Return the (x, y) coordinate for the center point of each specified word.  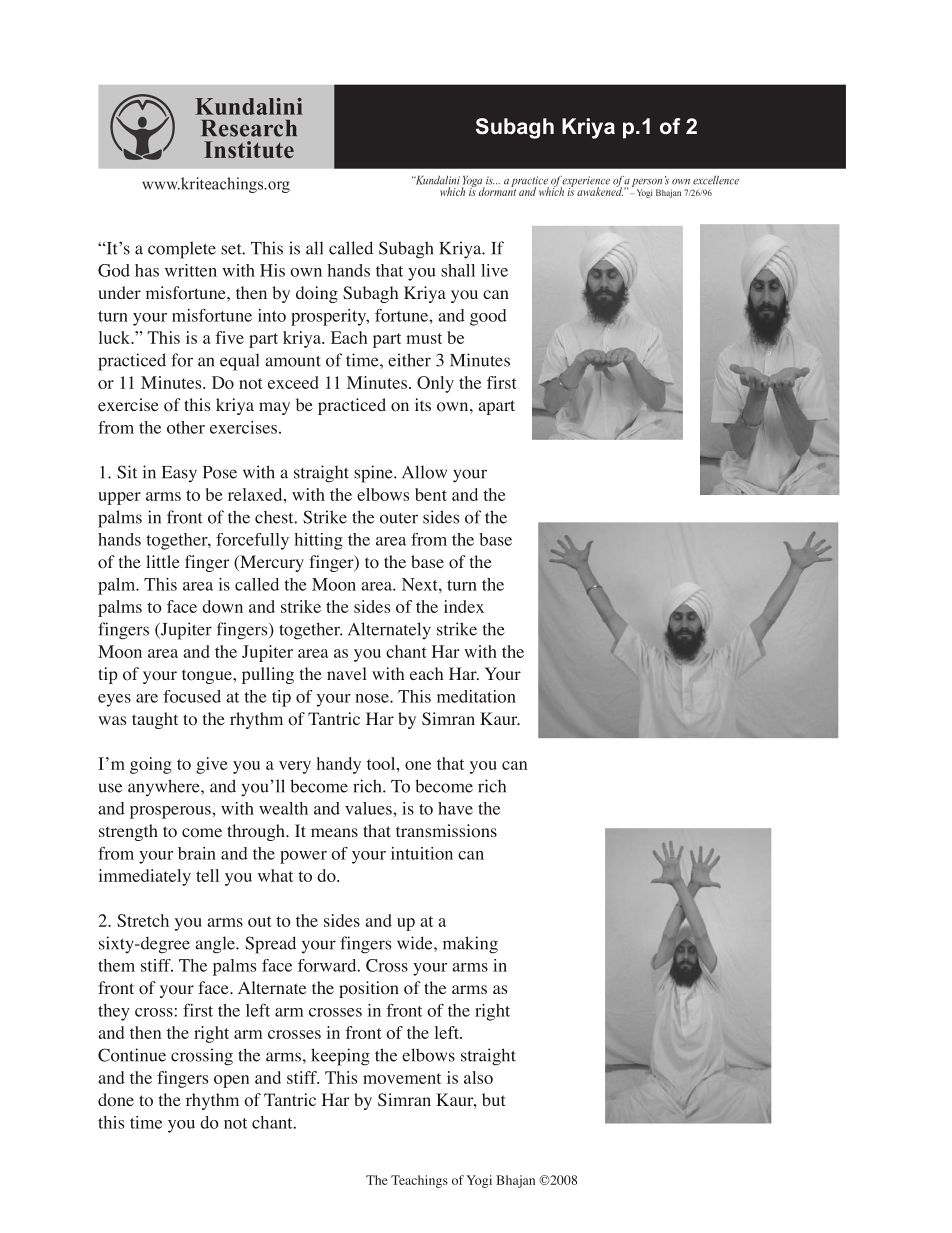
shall (458, 270)
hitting (319, 541)
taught (155, 720)
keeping (340, 1057)
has (147, 270)
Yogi (479, 1181)
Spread (270, 945)
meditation (476, 696)
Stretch (143, 920)
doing (317, 294)
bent (431, 494)
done (116, 1100)
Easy (179, 474)
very (295, 767)
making (470, 945)
